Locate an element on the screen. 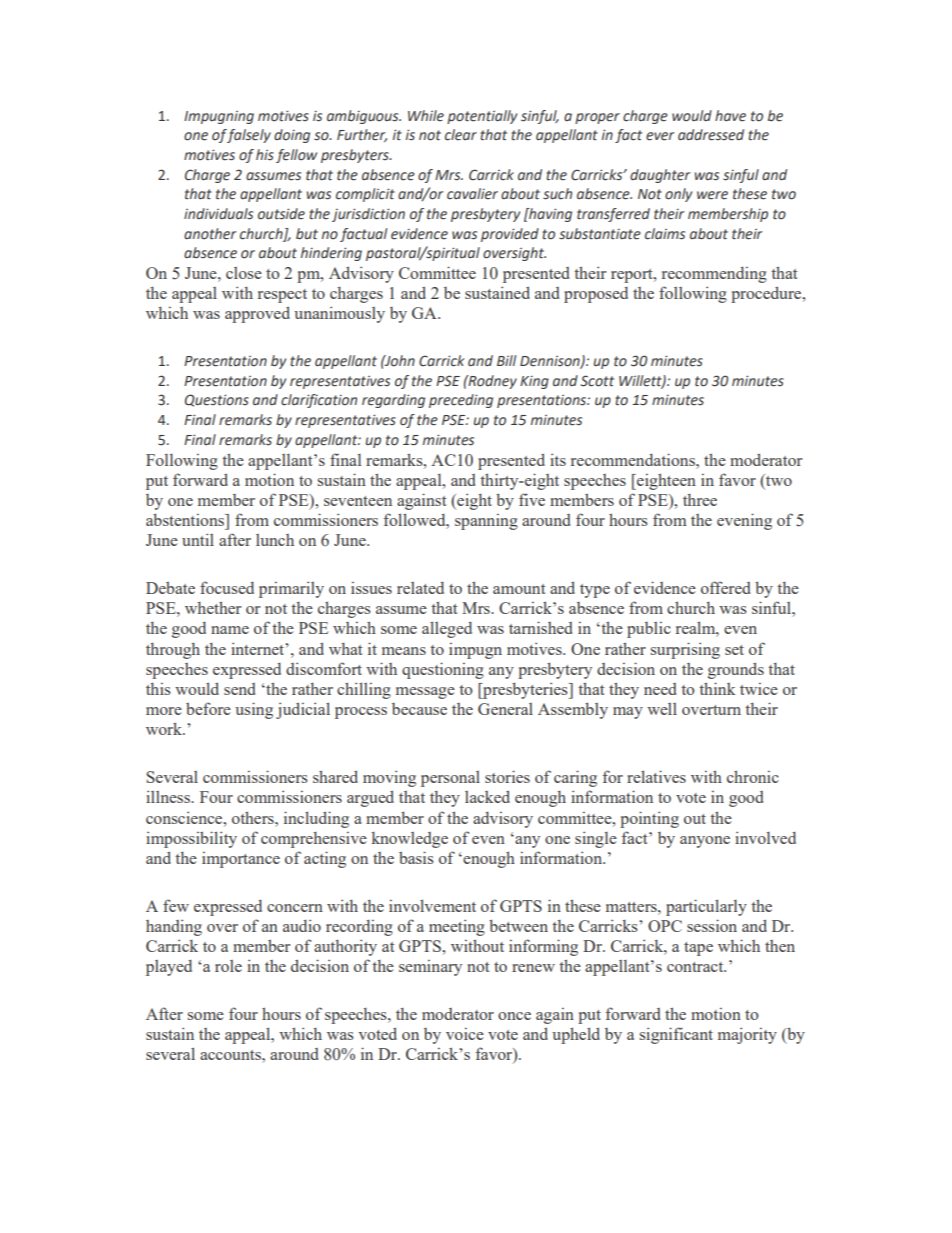 This screenshot has height=1233, width=952. voice is located at coordinates (465, 1034).
